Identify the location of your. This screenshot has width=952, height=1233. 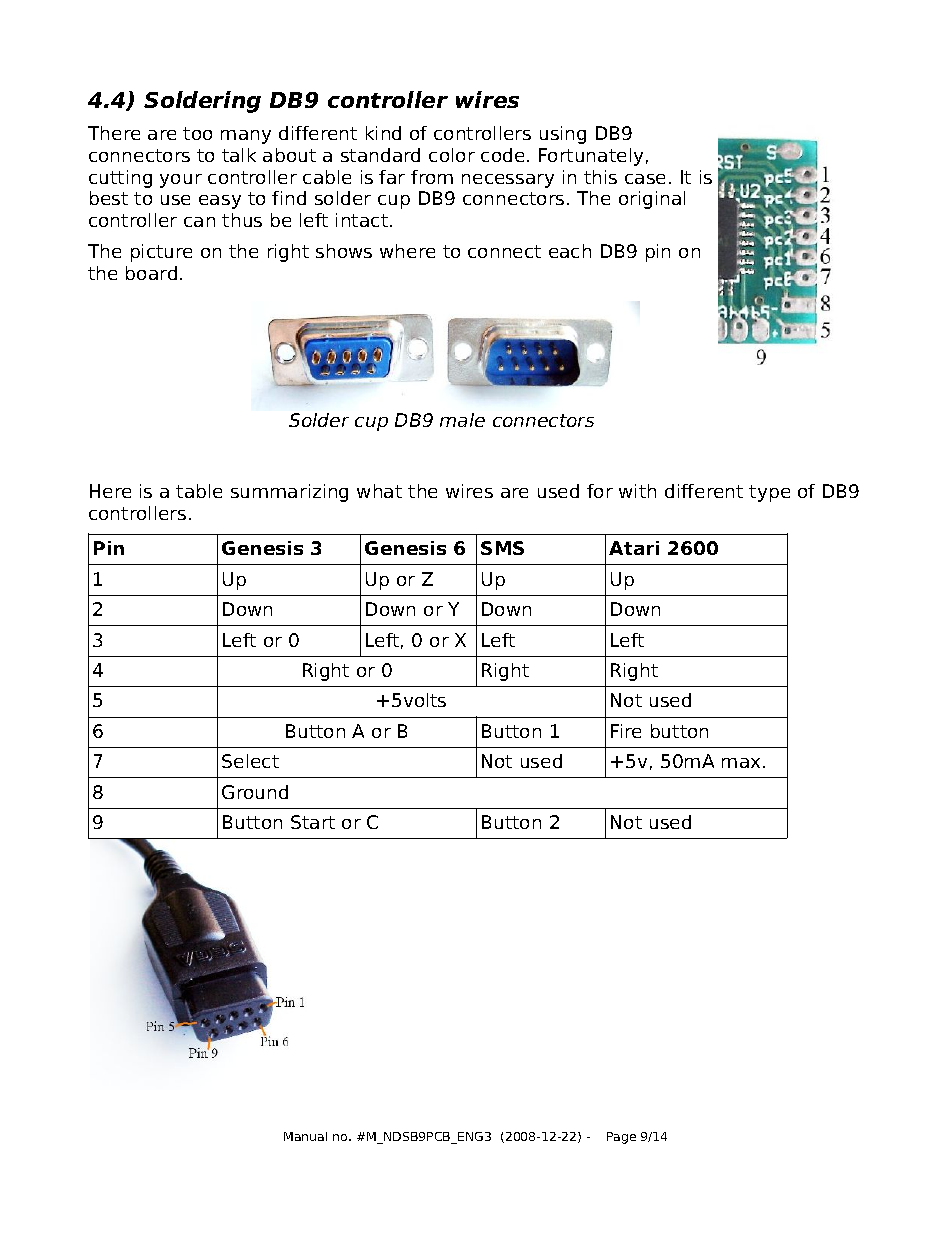
(181, 181).
